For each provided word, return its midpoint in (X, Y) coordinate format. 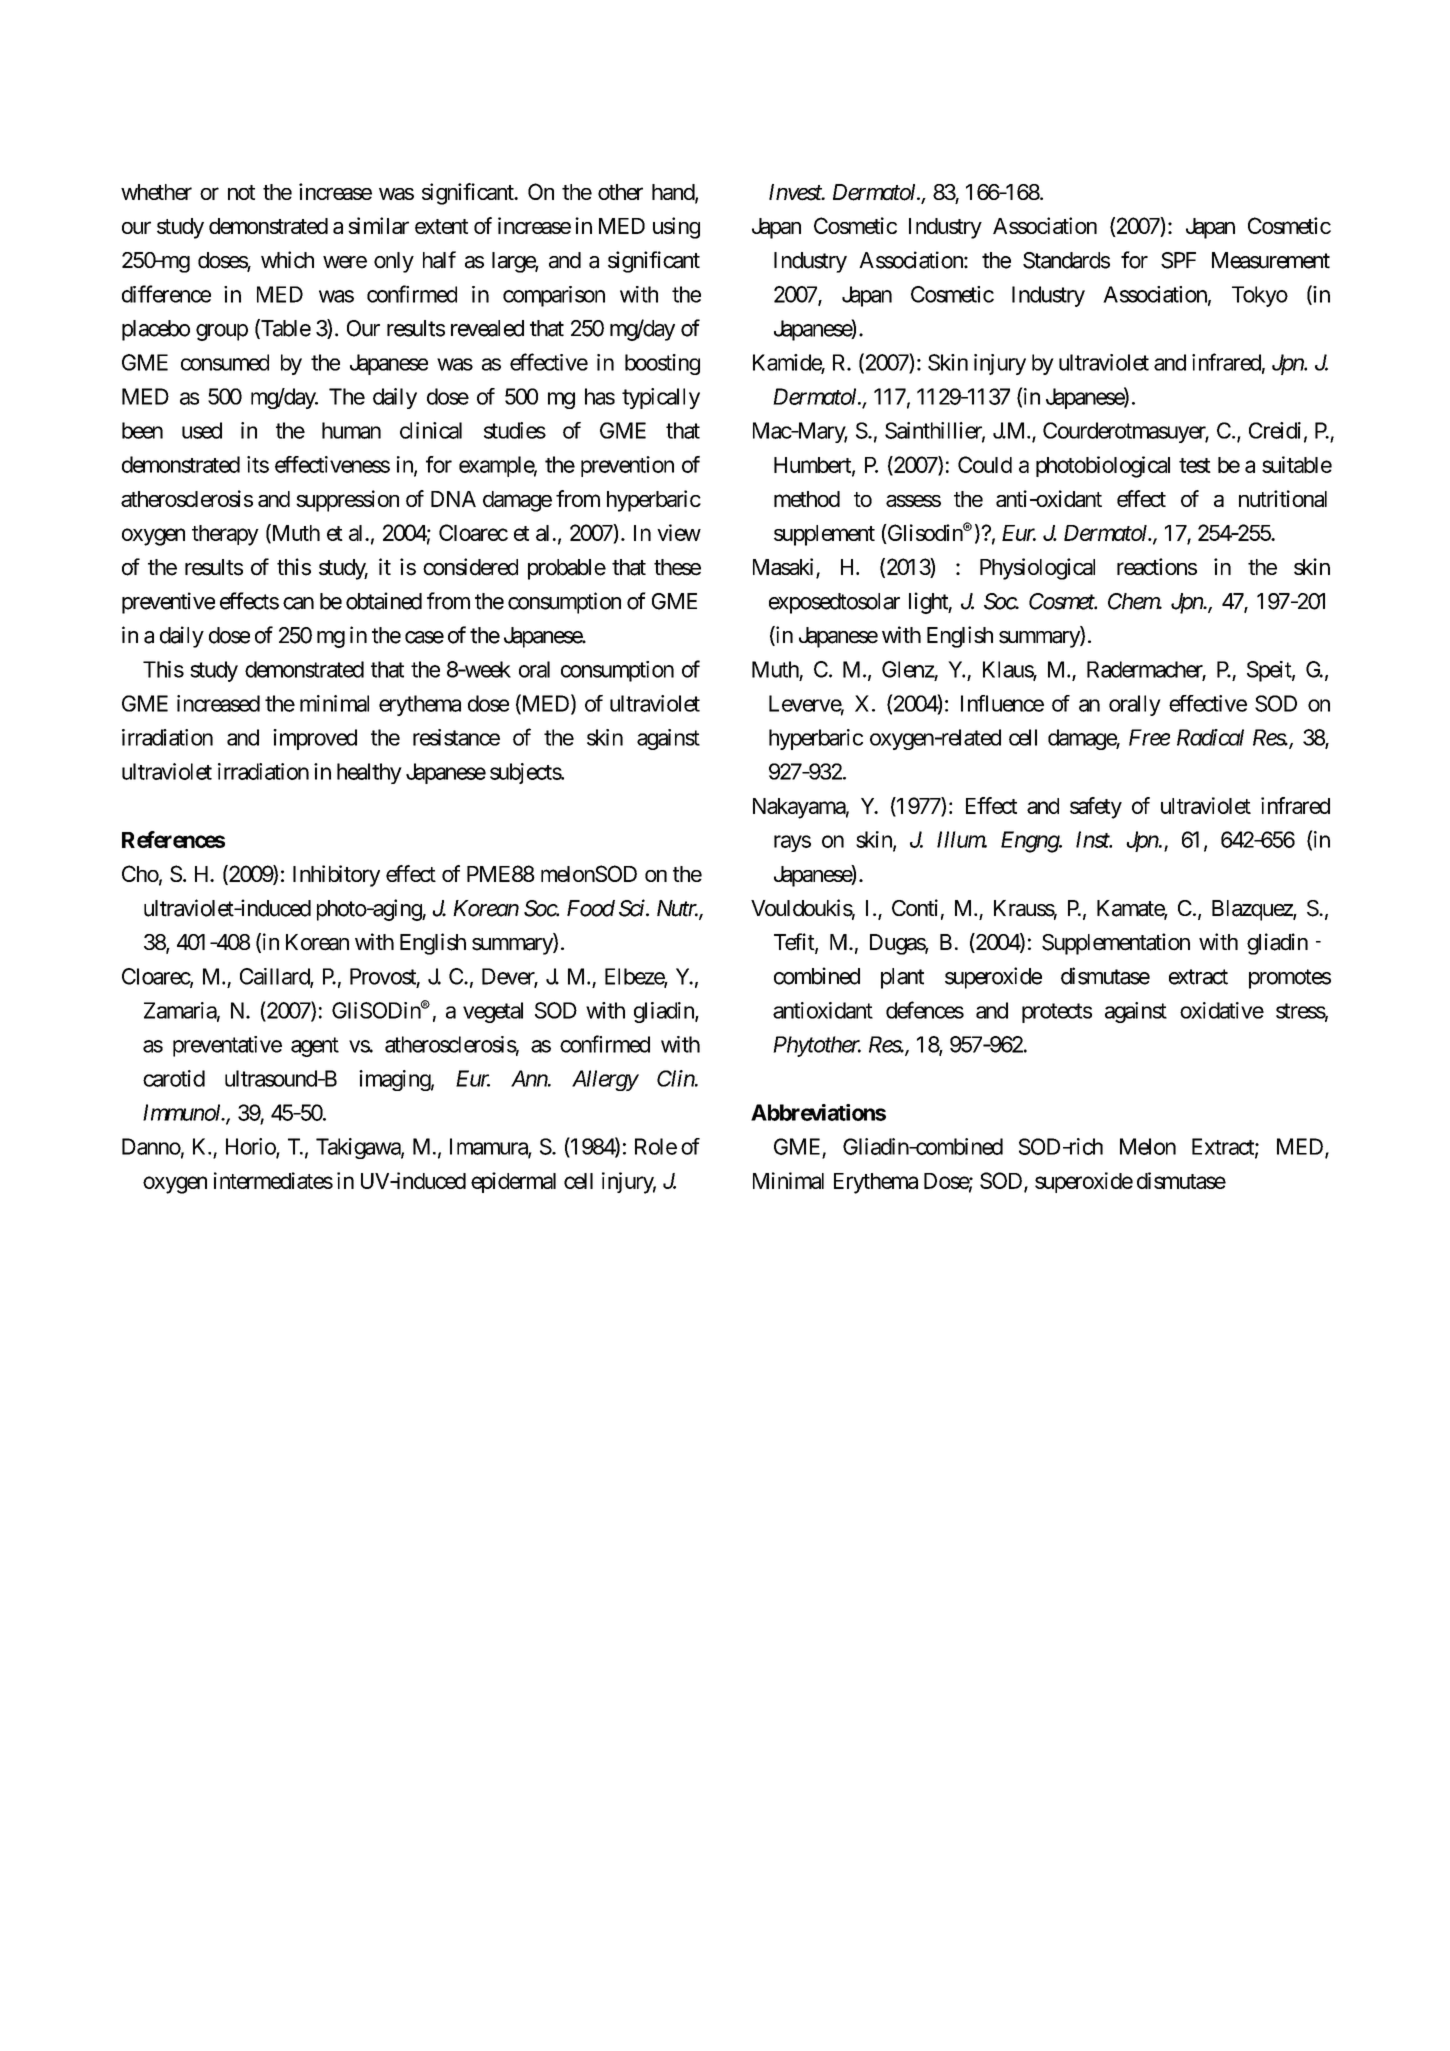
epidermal (513, 1182)
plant (902, 978)
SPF (1178, 260)
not (241, 192)
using (676, 228)
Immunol (183, 1112)
